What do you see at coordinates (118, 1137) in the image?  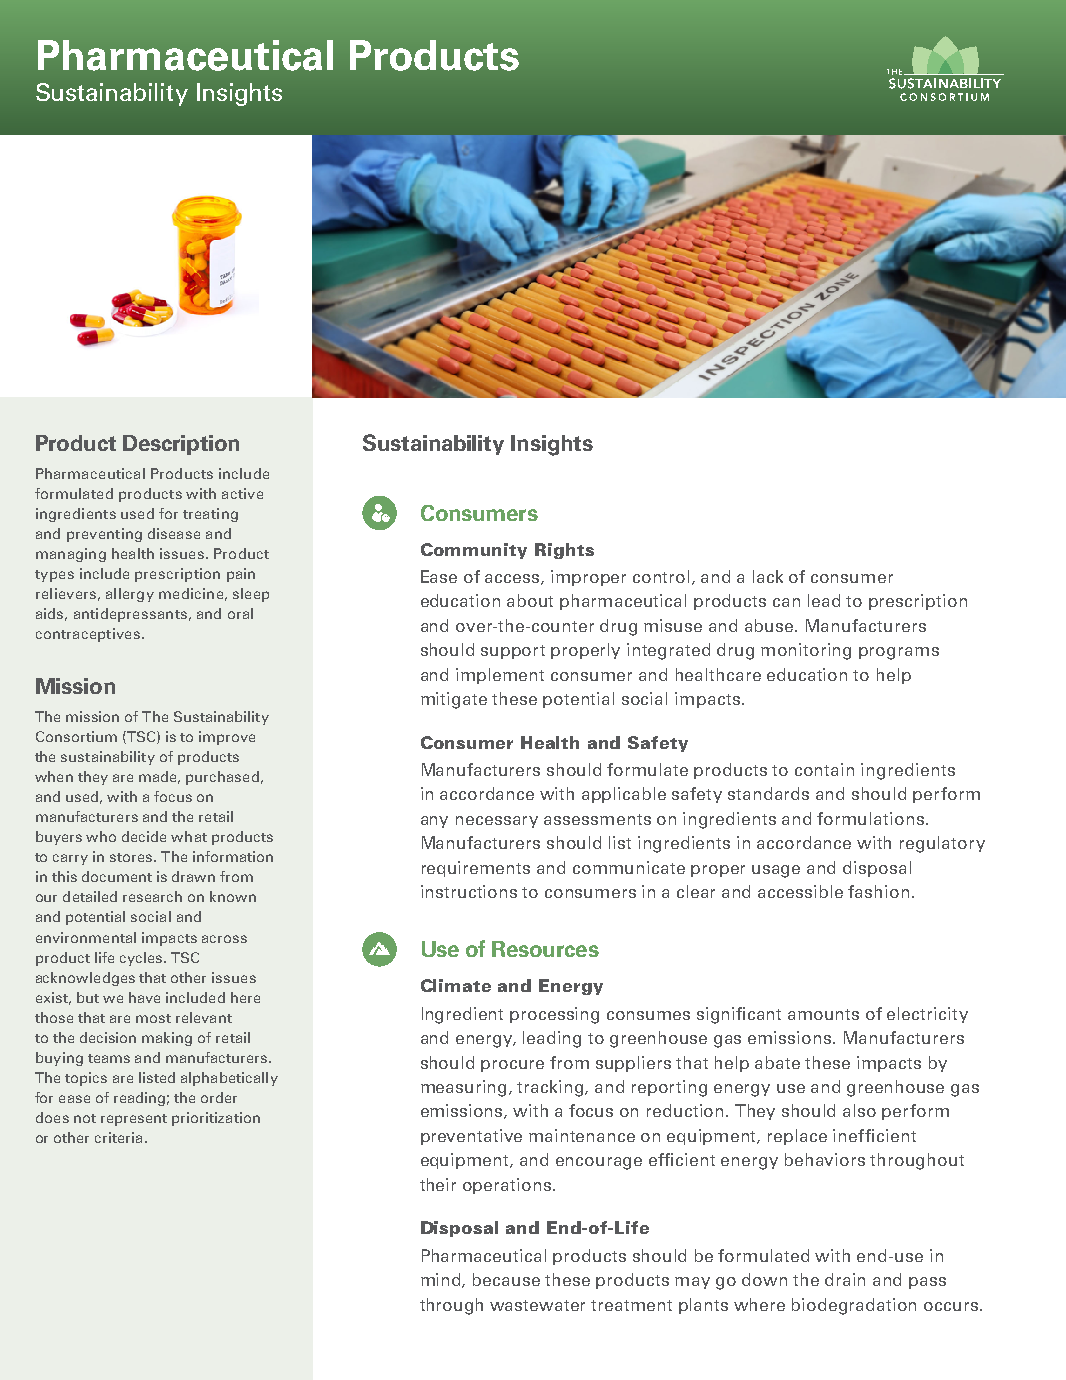 I see `criteria` at bounding box center [118, 1137].
